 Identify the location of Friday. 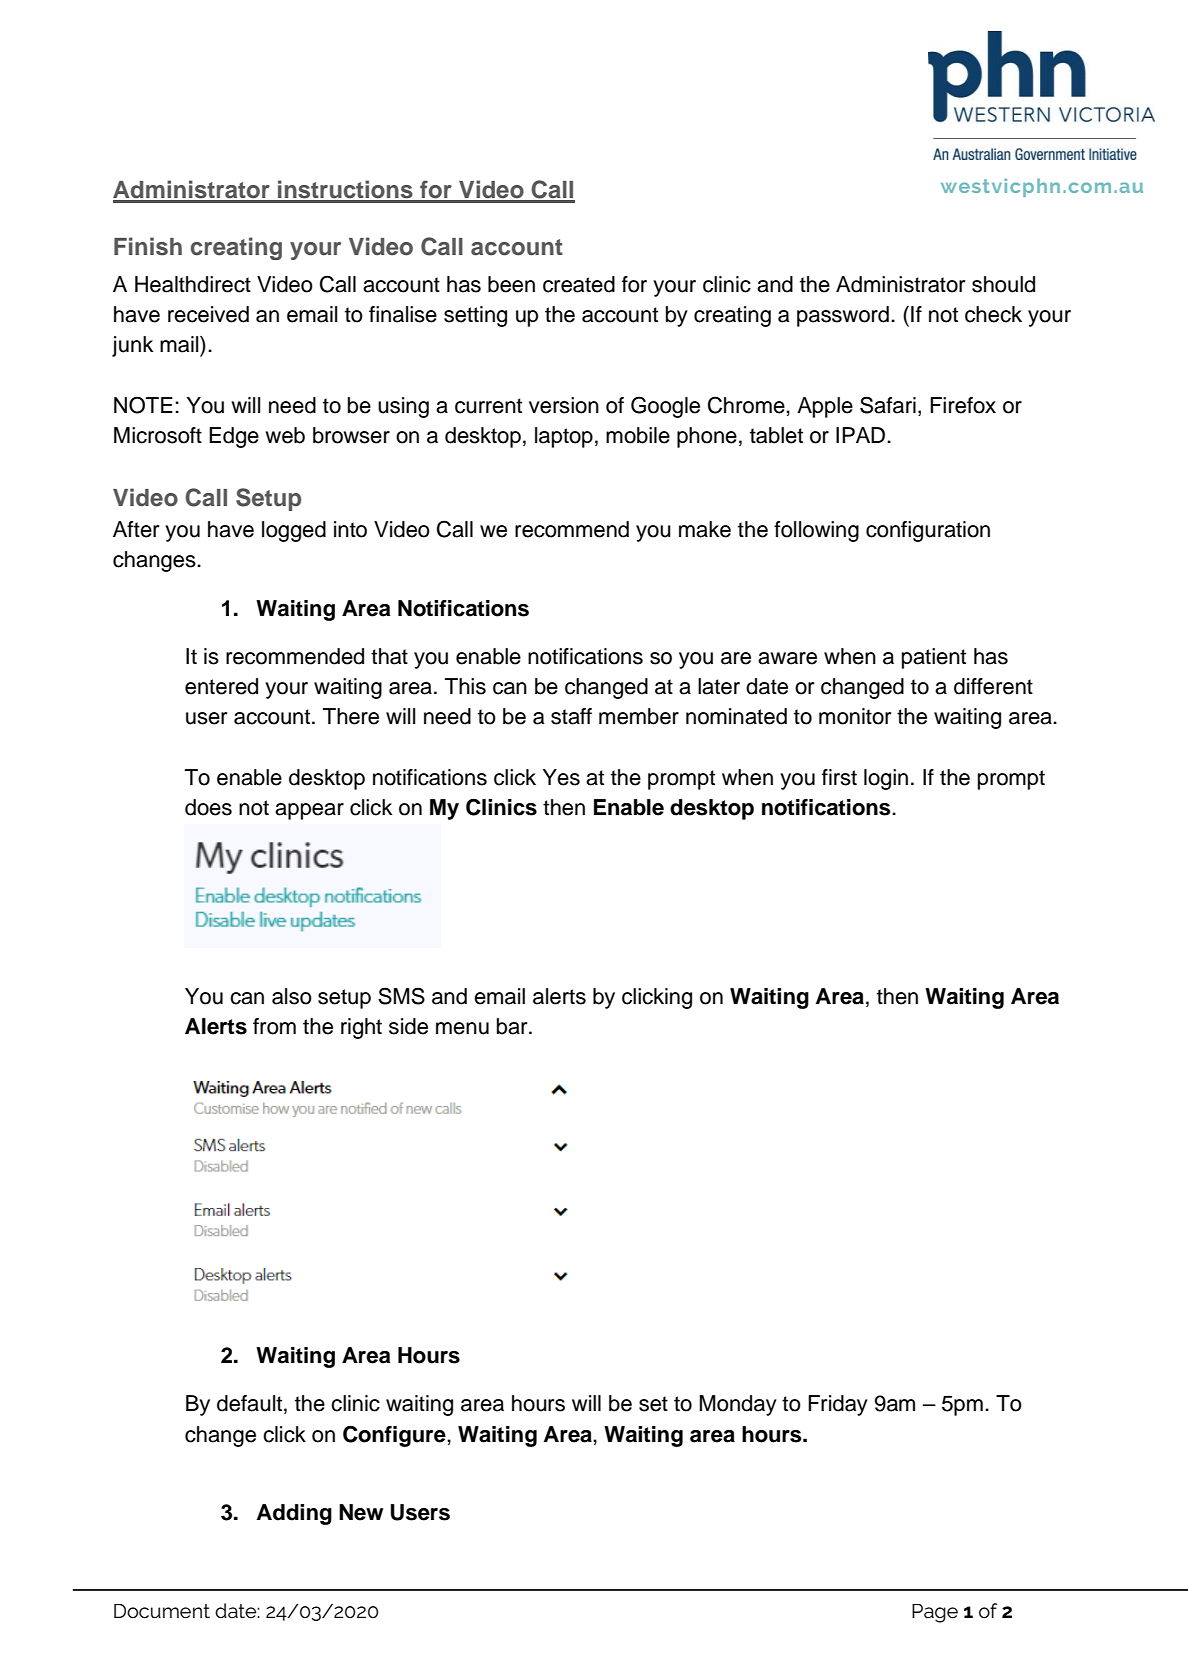
(838, 1405).
